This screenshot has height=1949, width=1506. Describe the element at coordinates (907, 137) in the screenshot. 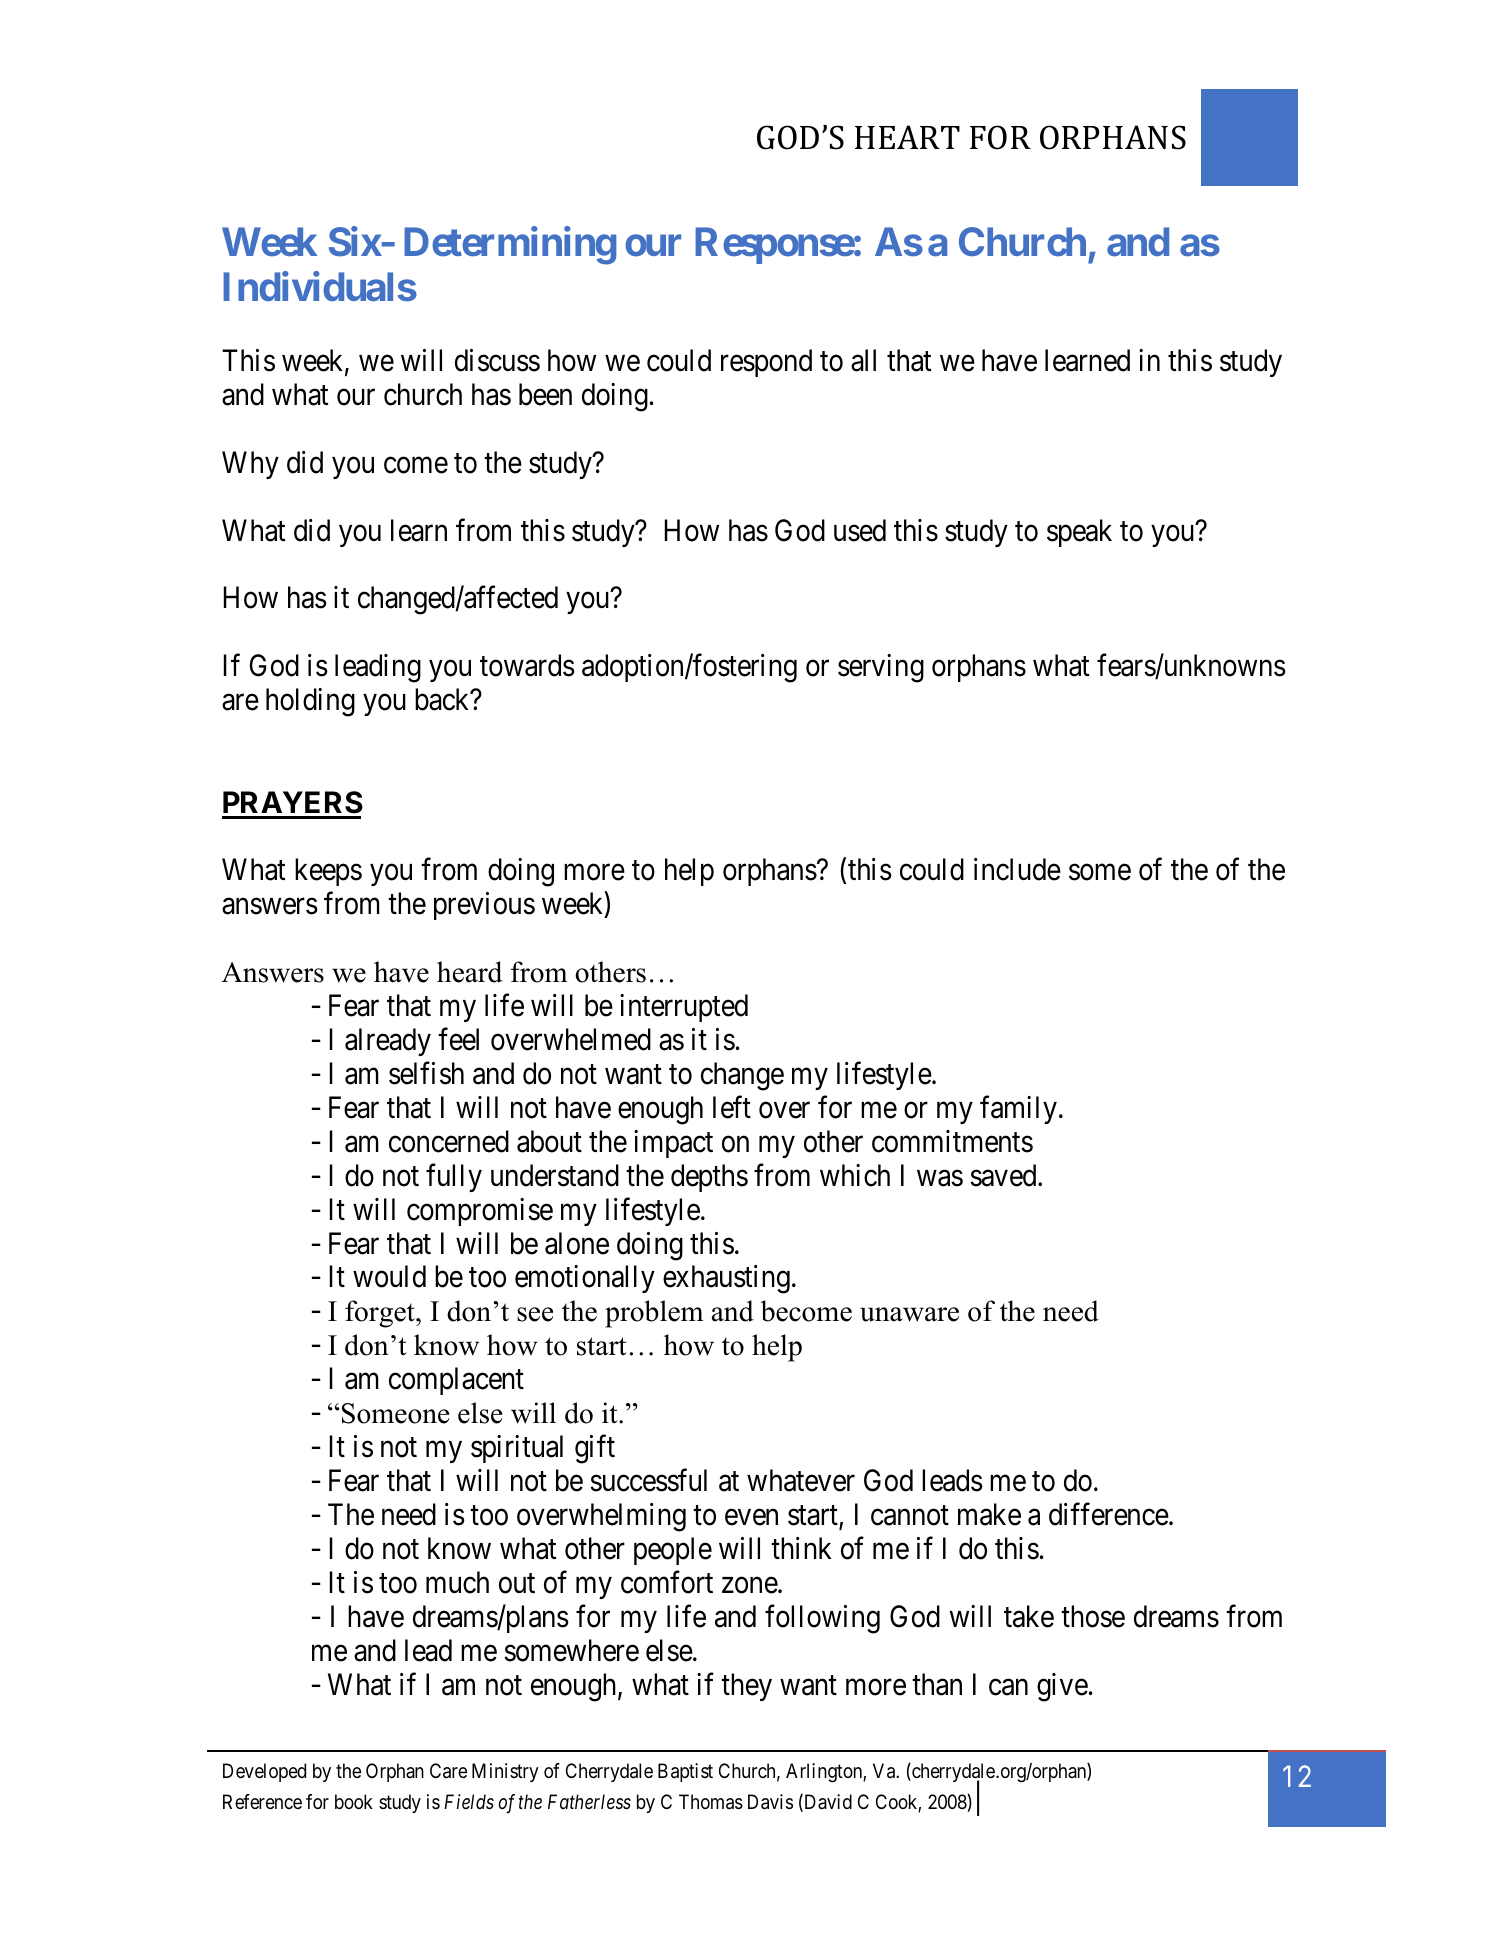

I see `HEART` at that location.
